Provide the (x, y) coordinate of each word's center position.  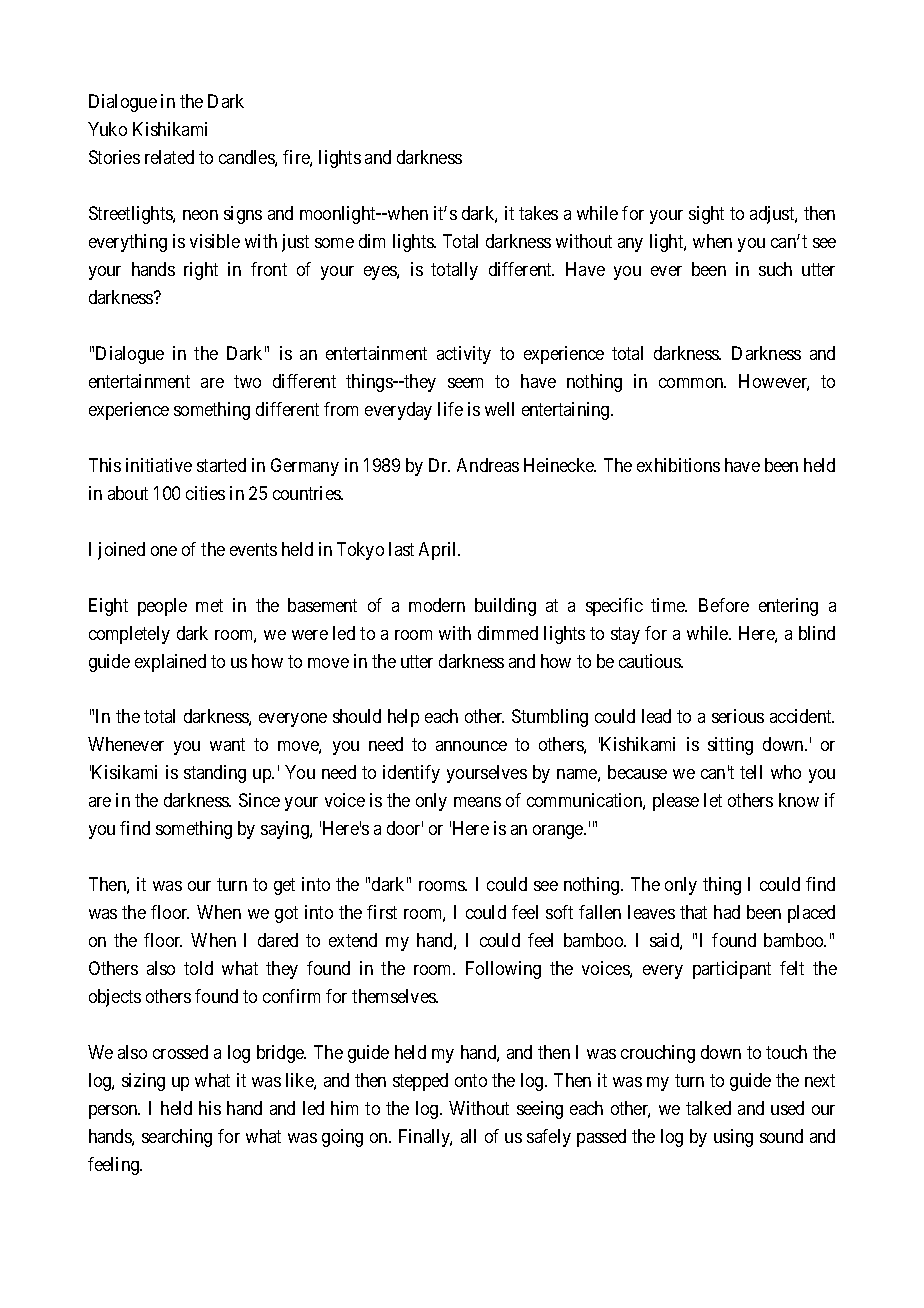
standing (215, 774)
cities (205, 493)
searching (177, 1138)
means (477, 802)
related (169, 157)
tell (751, 772)
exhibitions (678, 465)
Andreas (488, 465)
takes (538, 213)
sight (706, 215)
